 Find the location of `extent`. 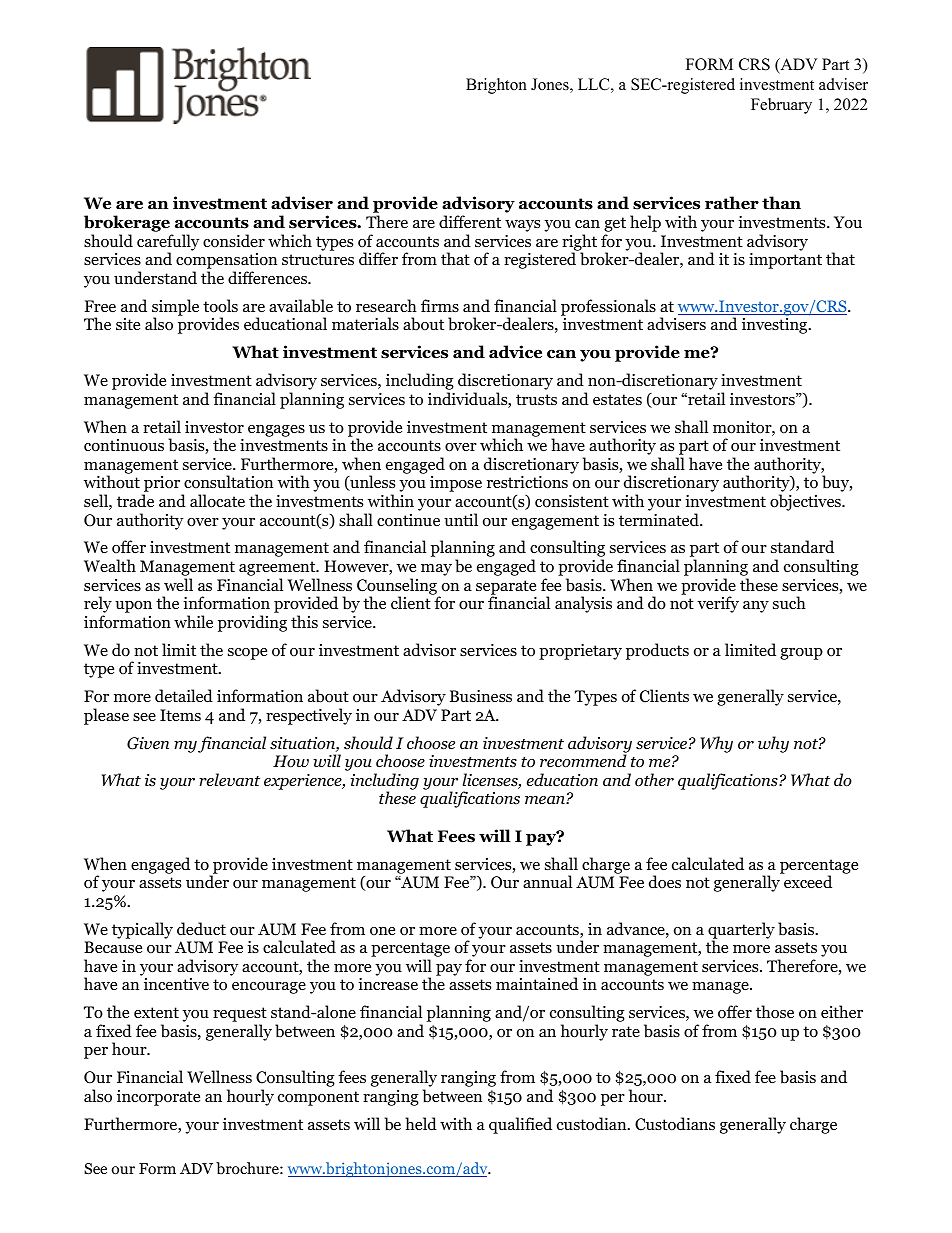

extent is located at coordinates (156, 1012).
